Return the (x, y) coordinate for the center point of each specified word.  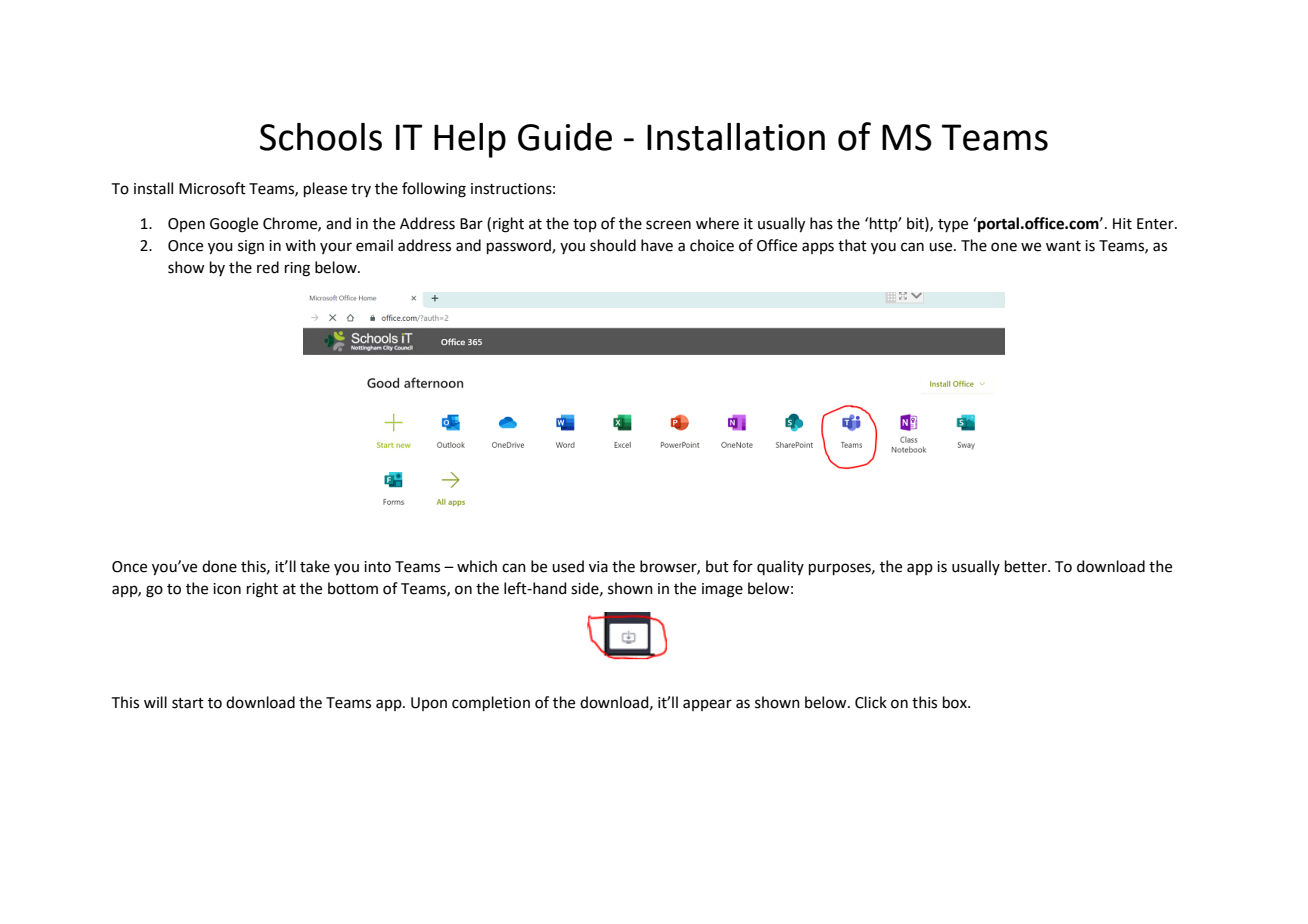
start (188, 703)
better (1027, 566)
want (1063, 246)
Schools (321, 137)
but (717, 566)
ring (297, 269)
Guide (565, 137)
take (315, 566)
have (657, 245)
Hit (1122, 224)
